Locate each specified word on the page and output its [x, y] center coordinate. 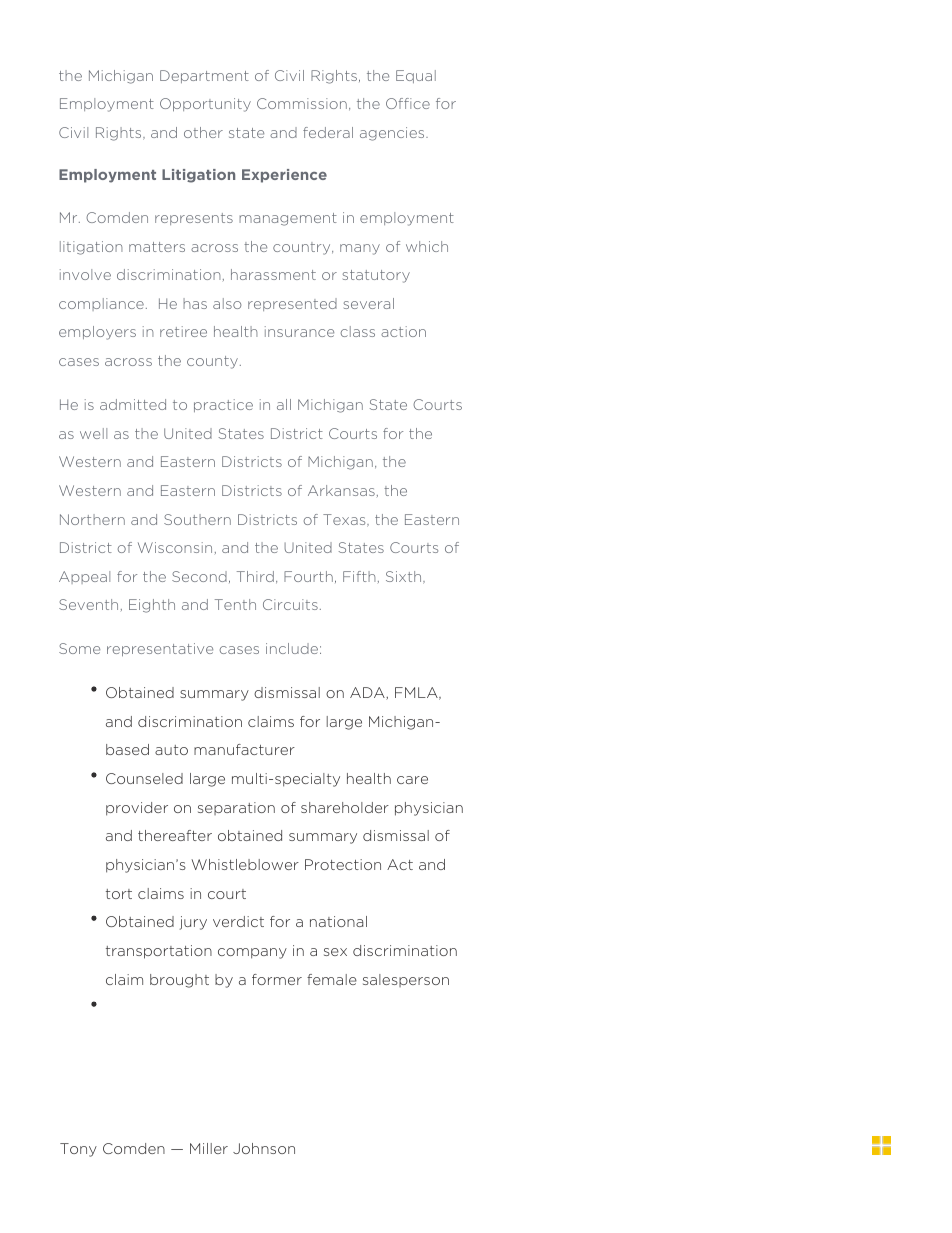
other [203, 132]
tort [119, 894]
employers [97, 333]
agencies [393, 134]
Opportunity [205, 105]
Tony [78, 1150]
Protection [343, 864]
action [403, 331]
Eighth [152, 606]
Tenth [235, 604]
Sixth [405, 577]
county [212, 362]
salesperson [406, 980]
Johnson [264, 1148]
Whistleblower [245, 864]
